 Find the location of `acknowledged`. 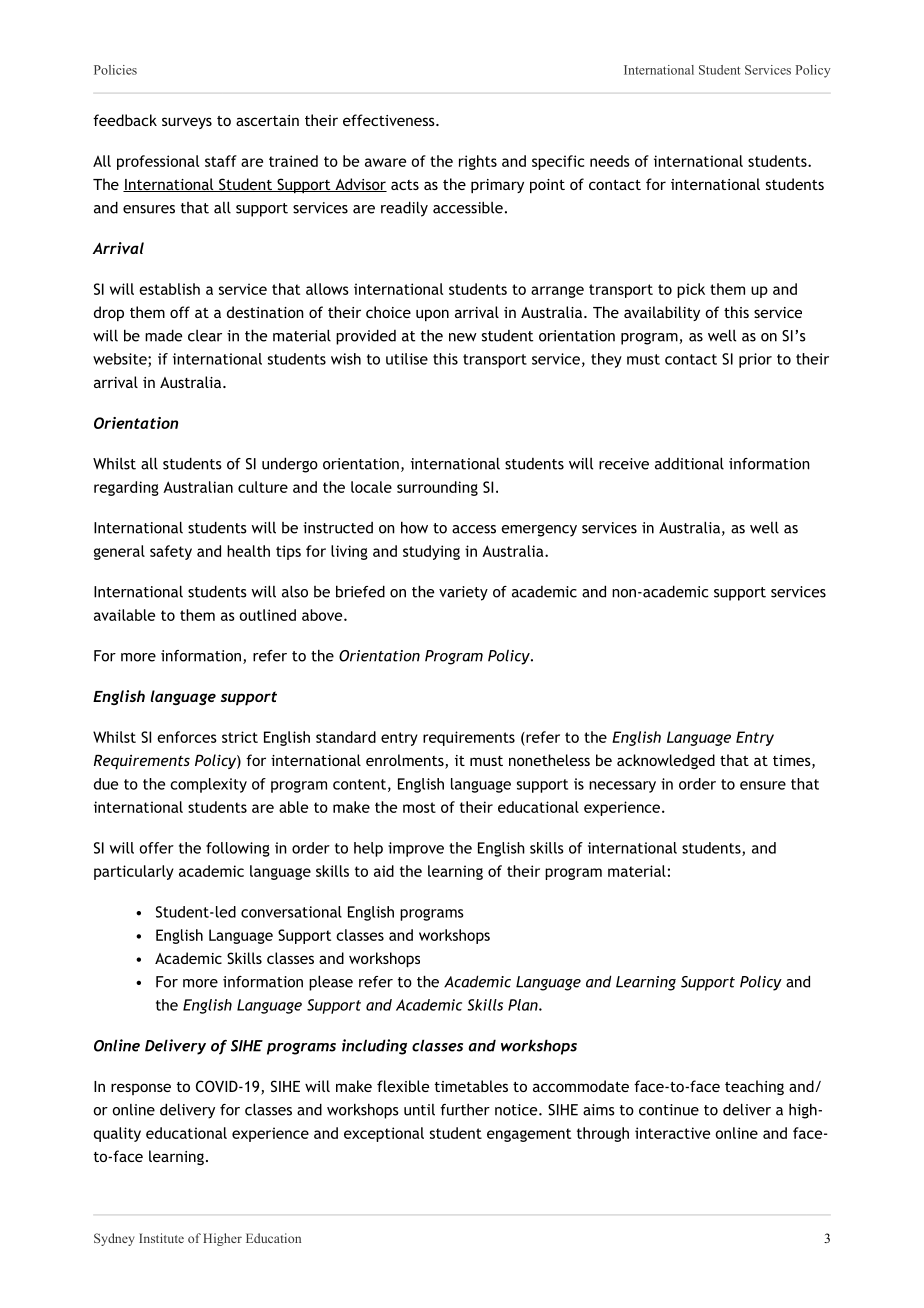

acknowledged is located at coordinates (666, 761).
